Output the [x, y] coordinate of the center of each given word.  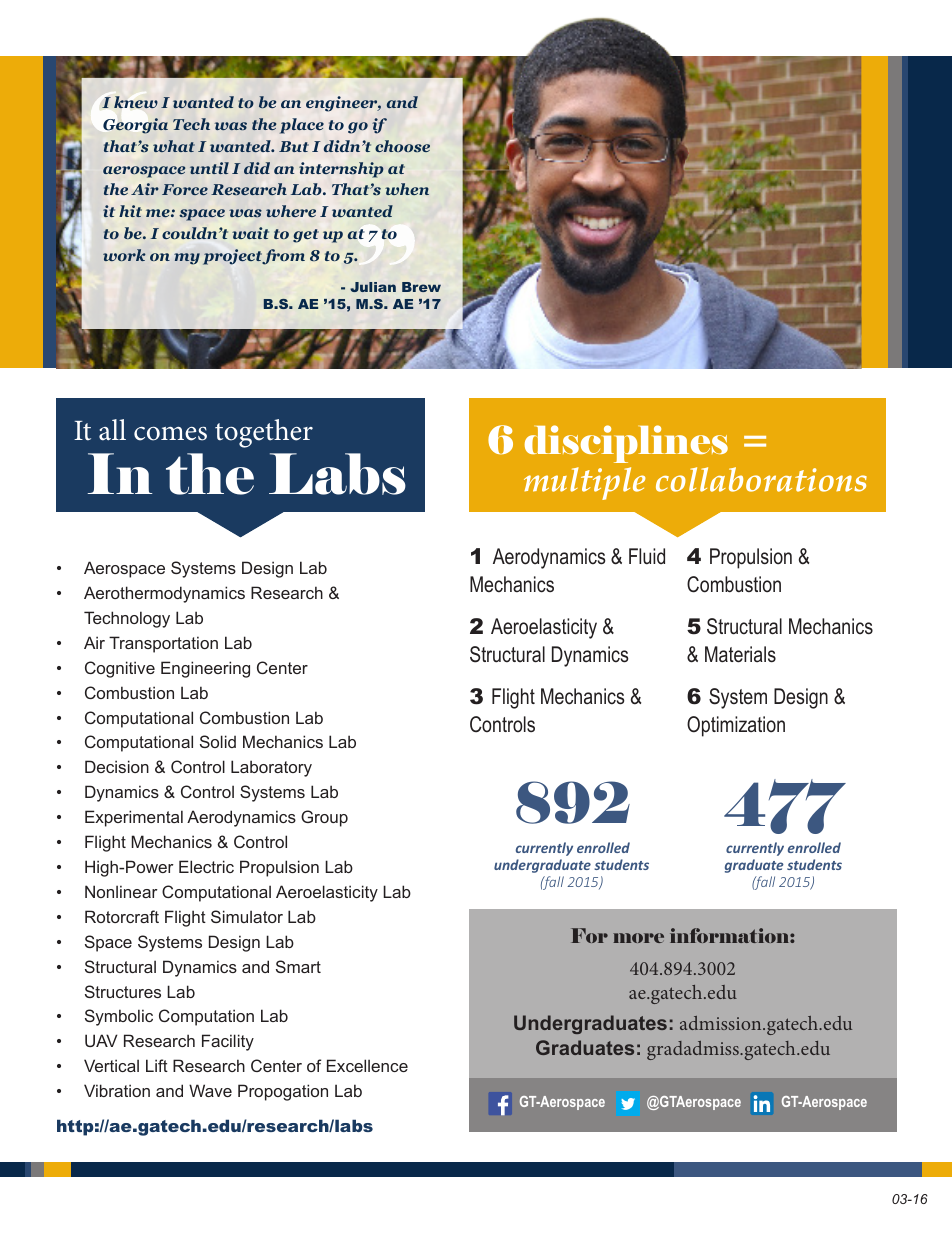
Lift [157, 1065]
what [174, 146]
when [407, 189]
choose [402, 146]
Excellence [367, 1065]
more [638, 938]
